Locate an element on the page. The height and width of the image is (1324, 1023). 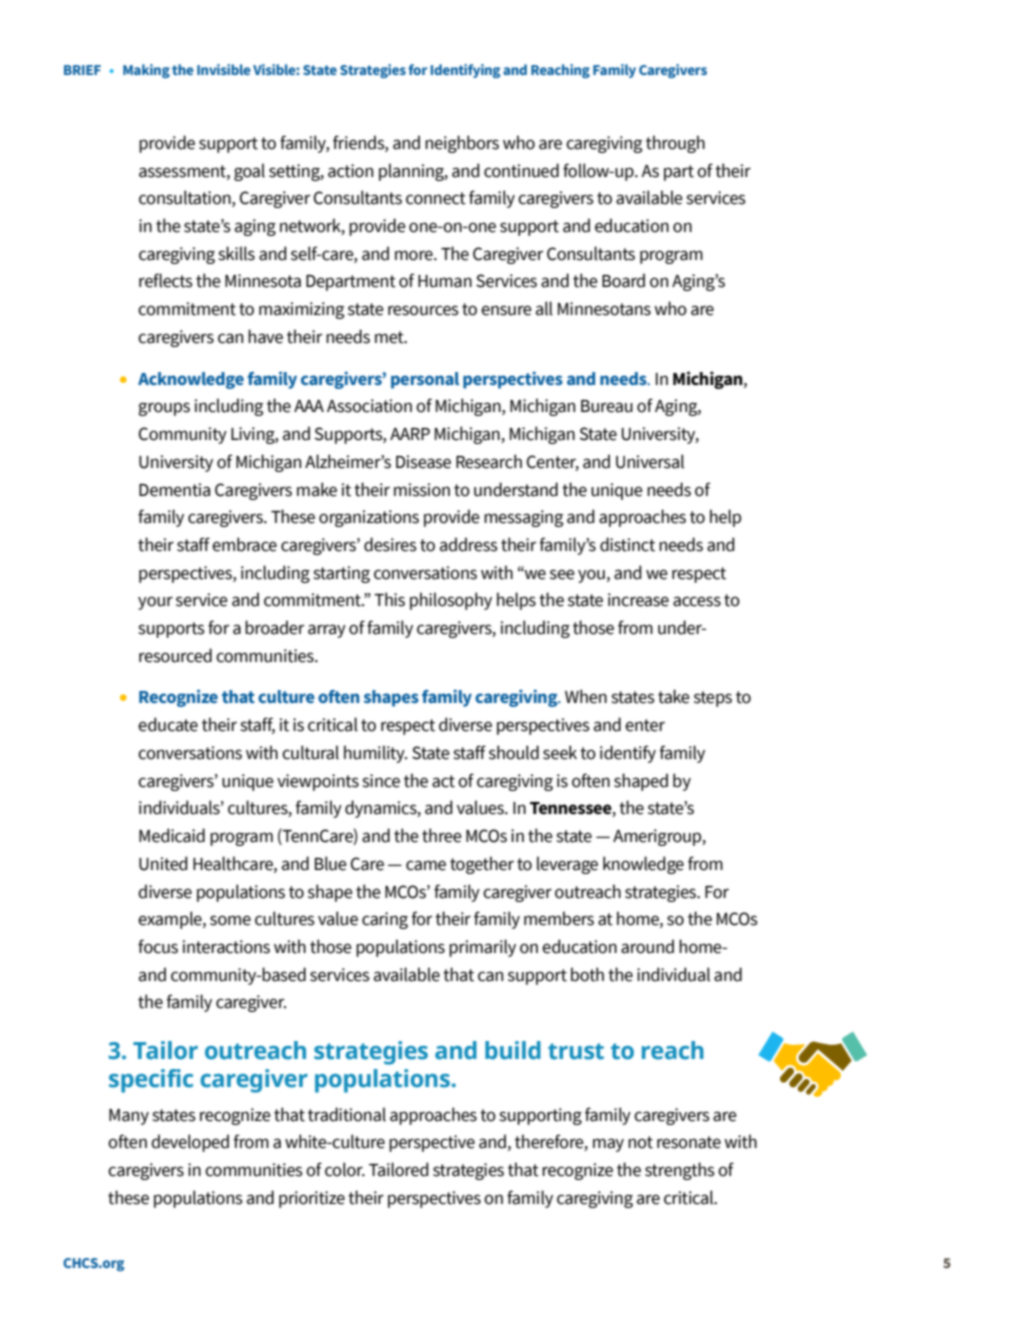
Making is located at coordinates (146, 71).
